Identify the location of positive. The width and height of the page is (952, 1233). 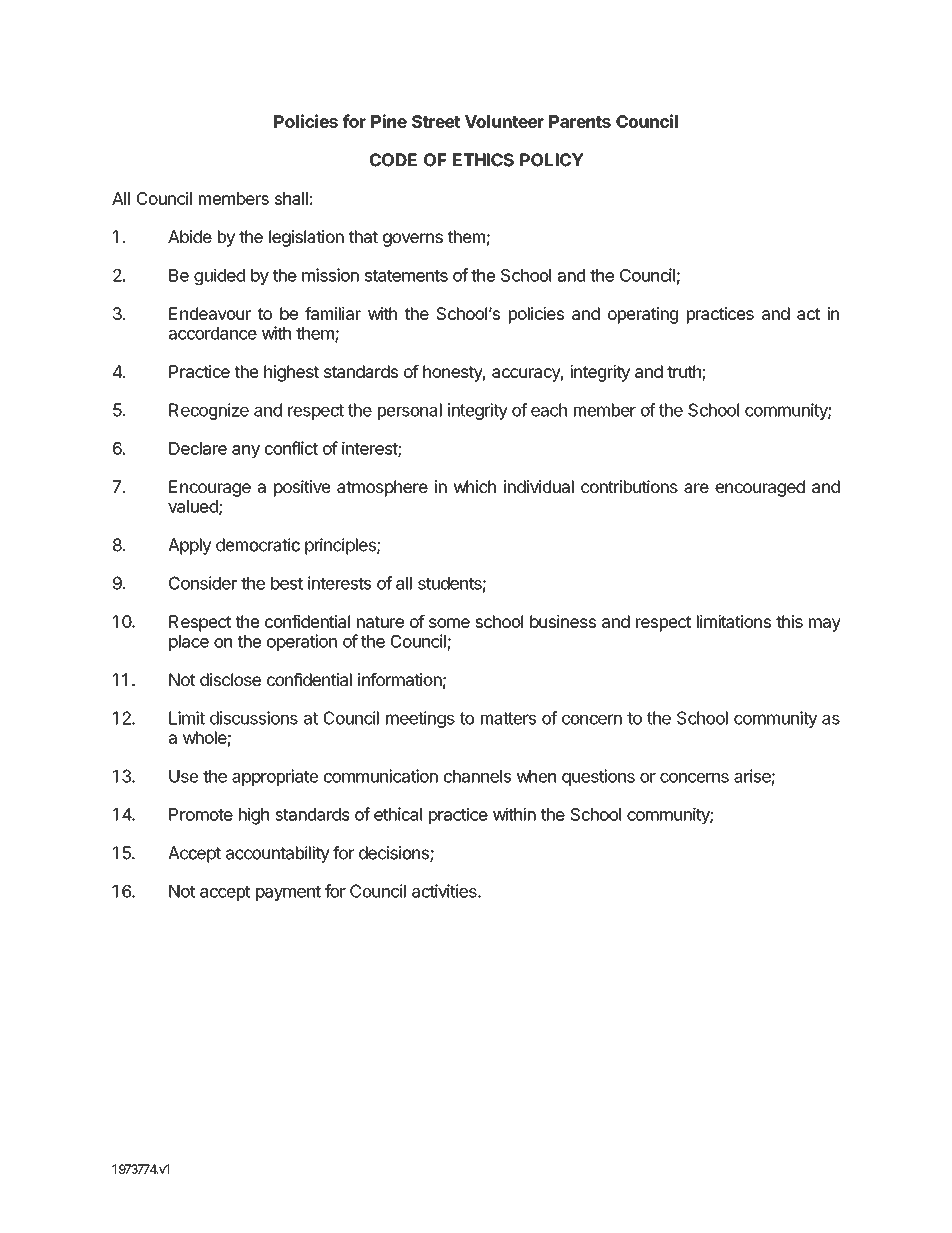
(302, 488).
